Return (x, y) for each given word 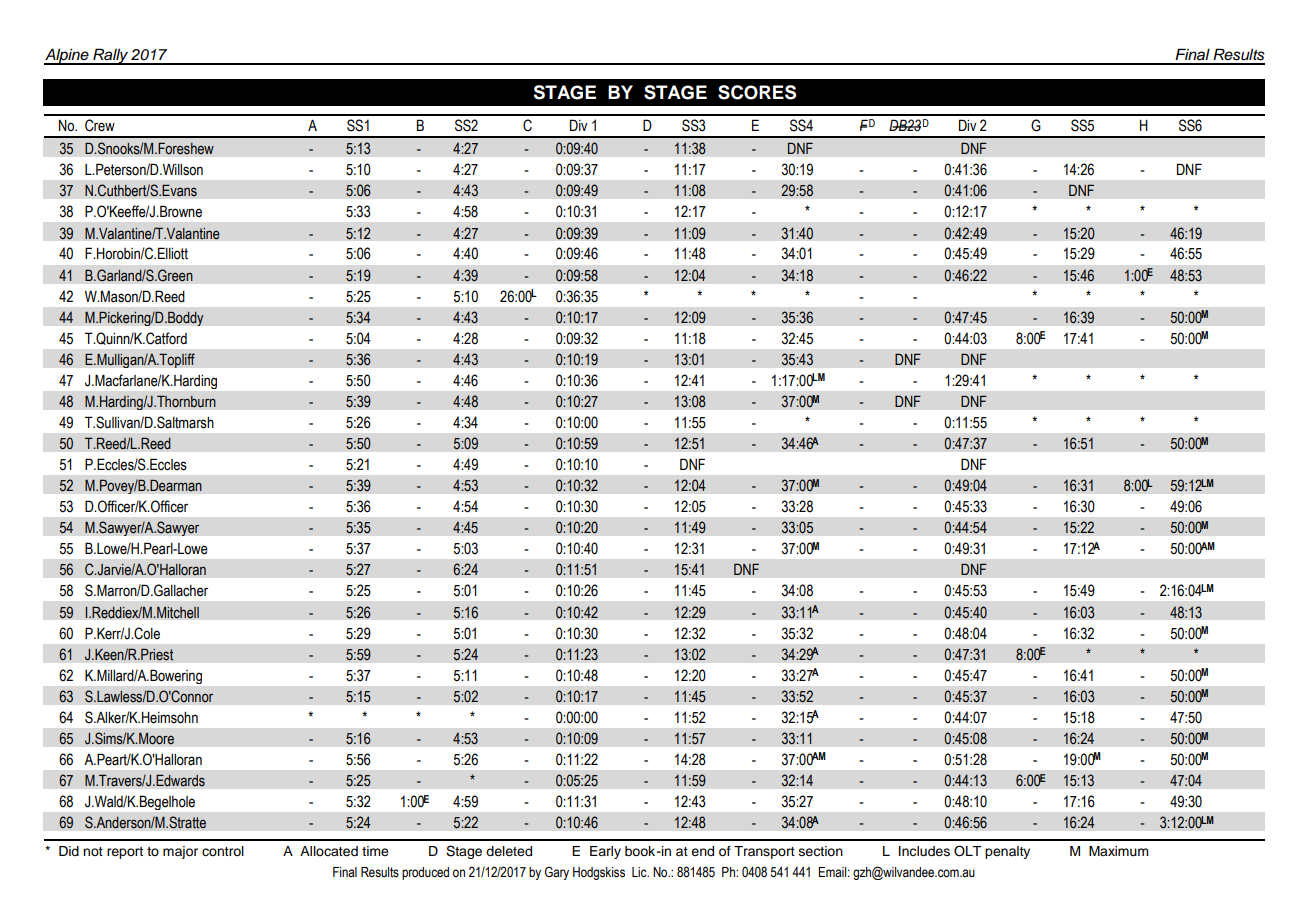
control (223, 851)
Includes (924, 851)
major (180, 852)
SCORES (757, 92)
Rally (110, 56)
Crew (100, 125)
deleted (509, 851)
